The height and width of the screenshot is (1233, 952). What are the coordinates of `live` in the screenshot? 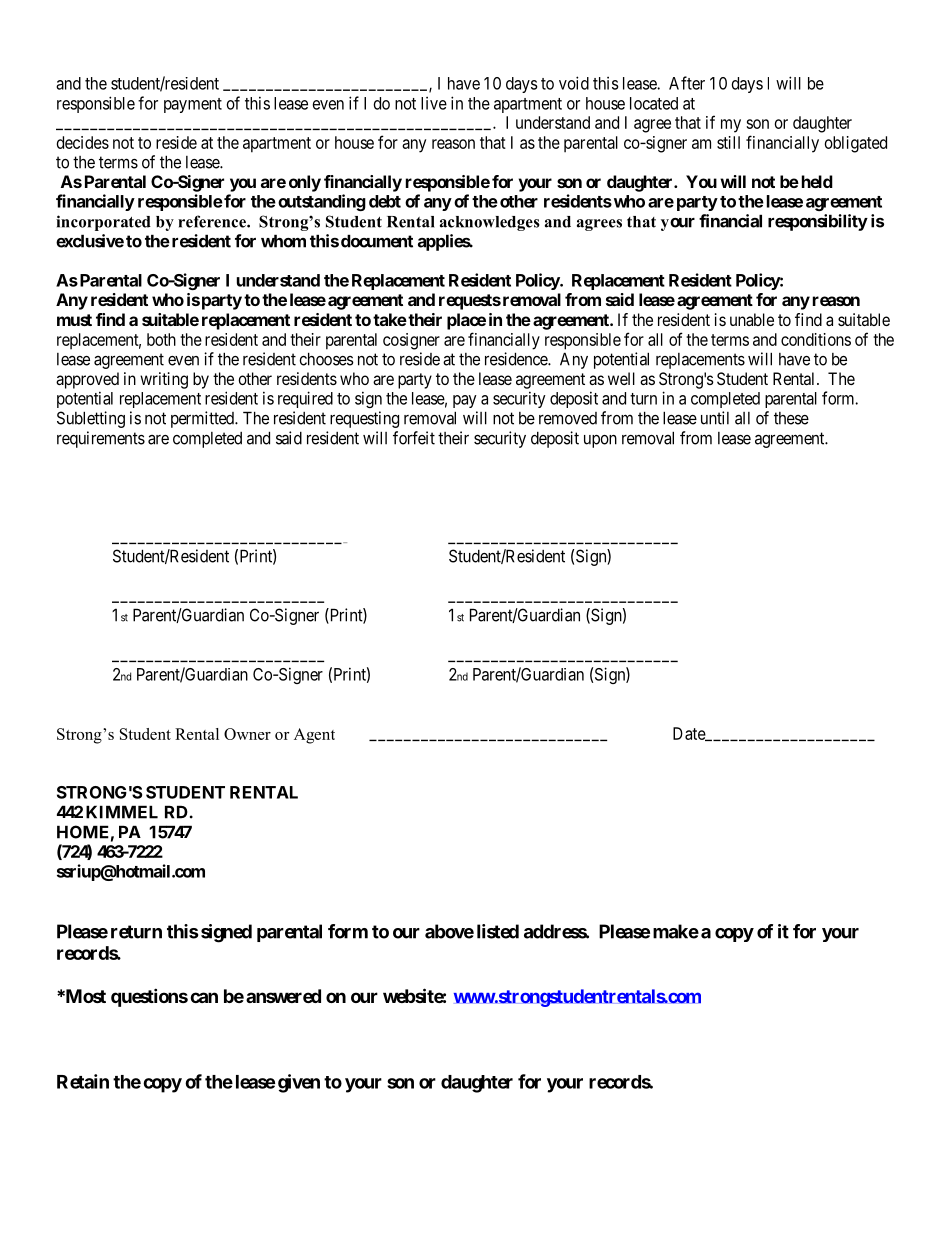 It's located at (434, 103).
